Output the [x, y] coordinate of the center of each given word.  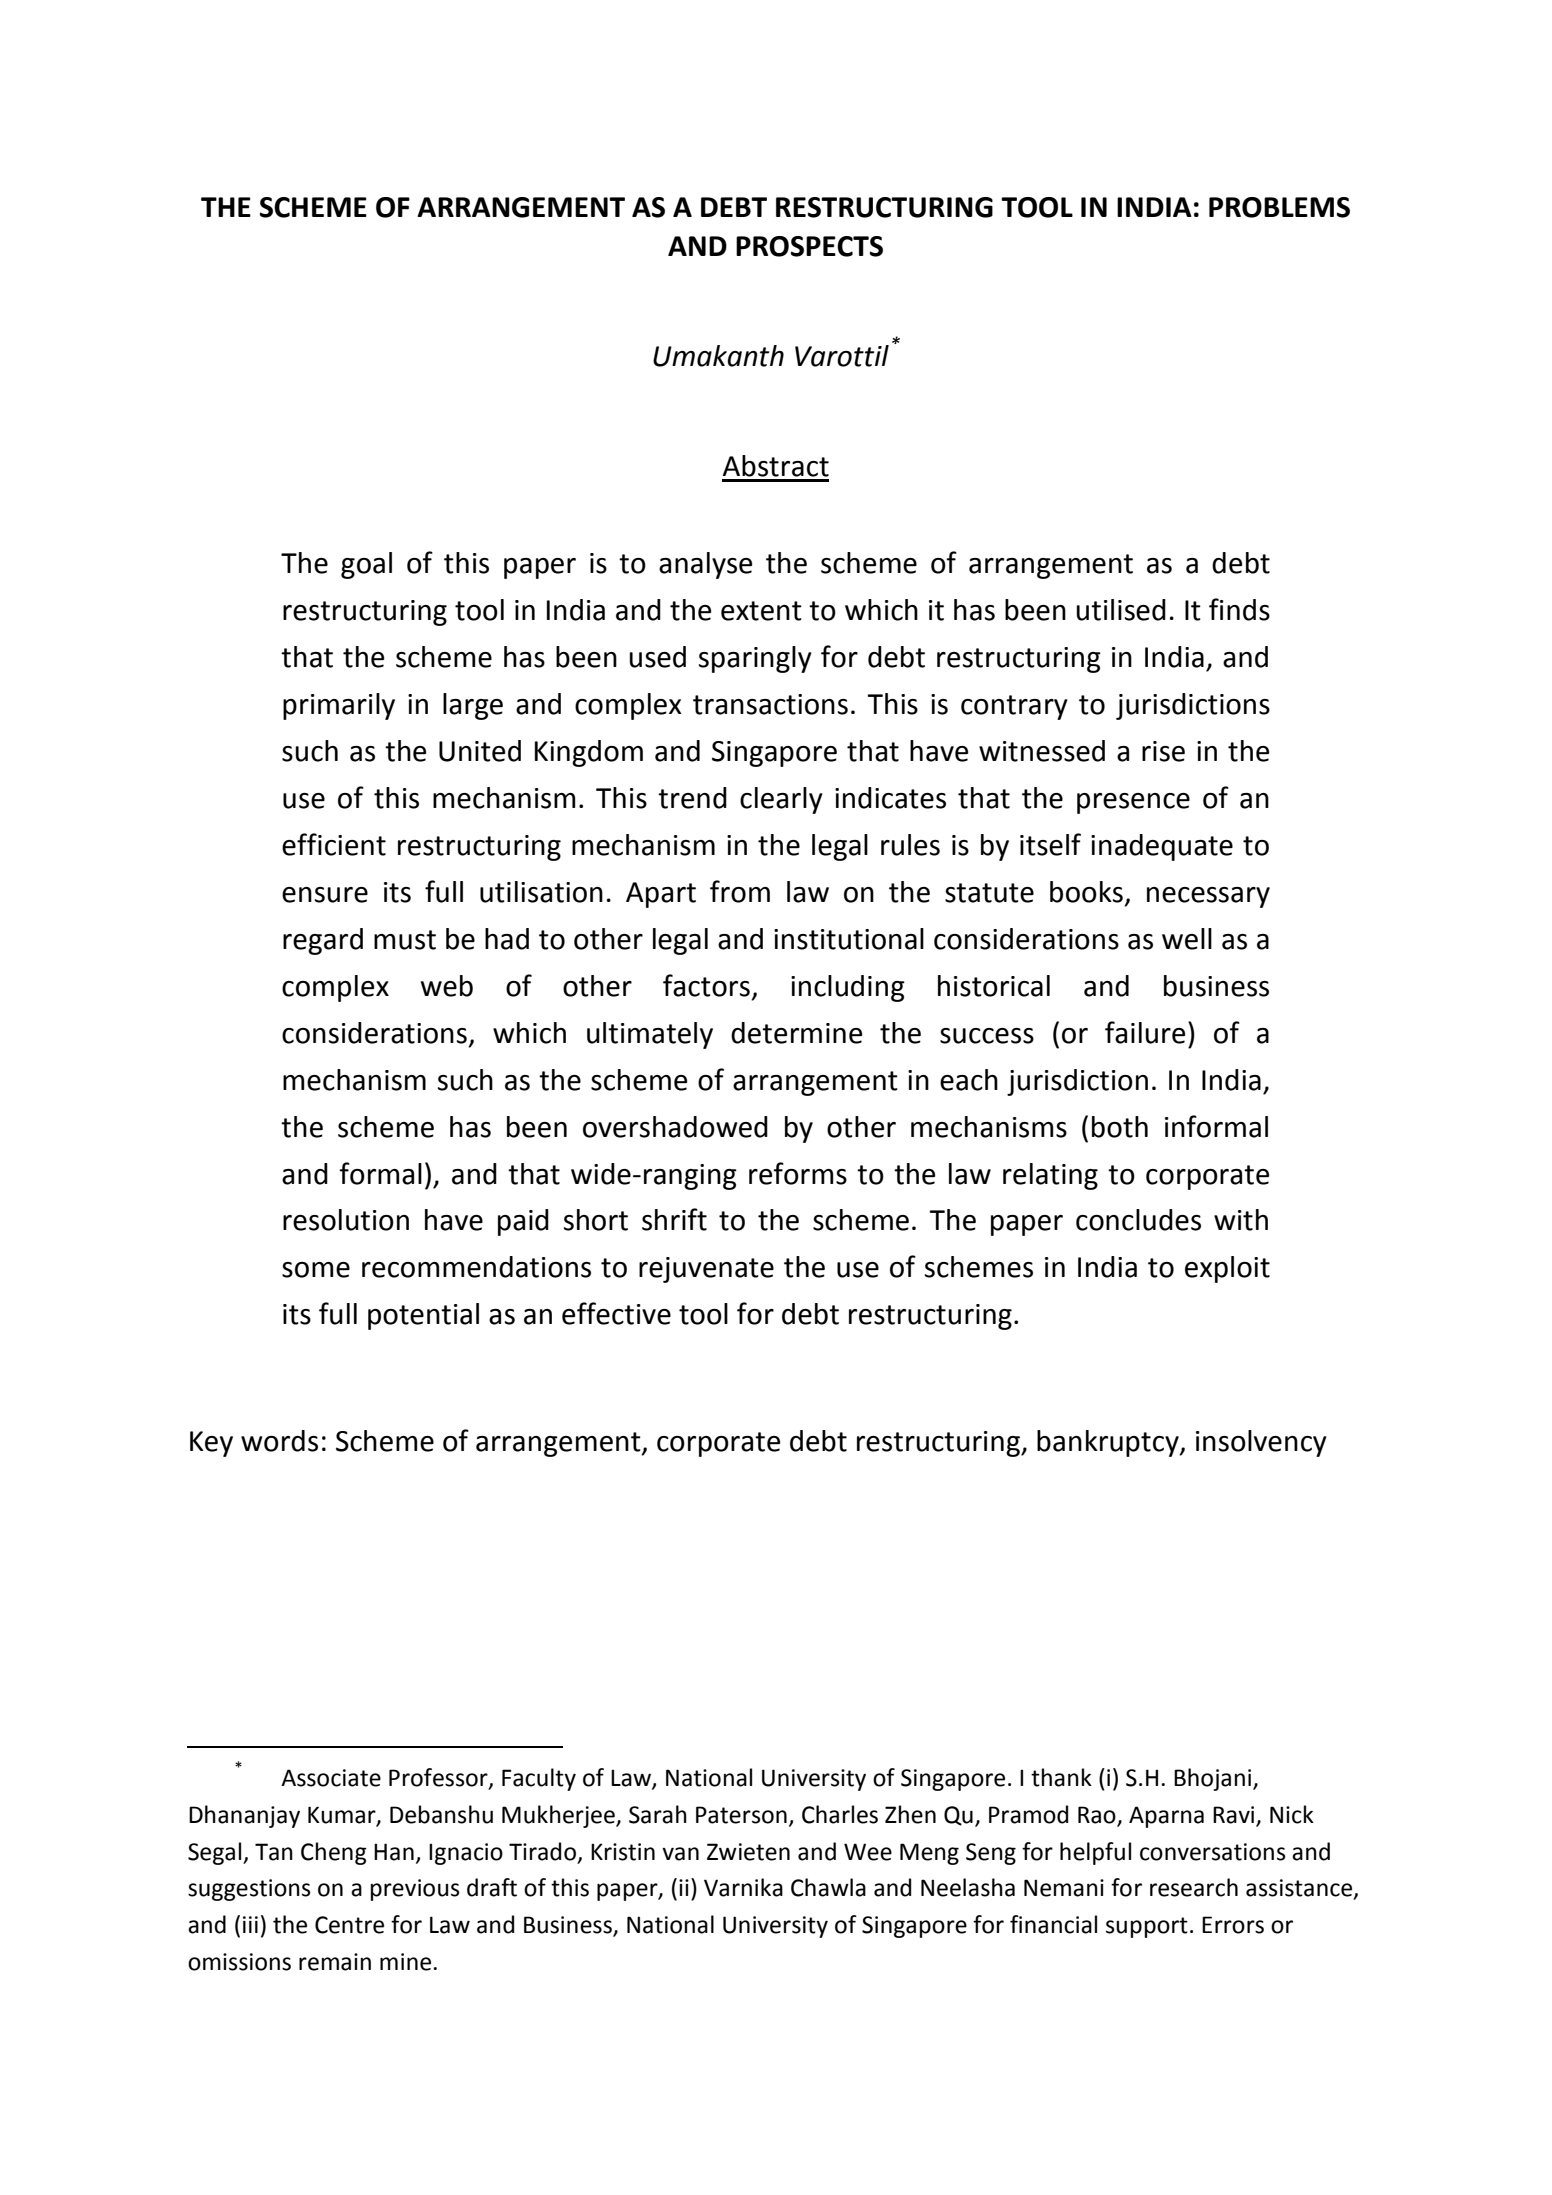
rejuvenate [706, 1270]
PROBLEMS [1279, 207]
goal [366, 565]
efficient [334, 844]
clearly [781, 800]
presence [1133, 803]
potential [423, 1316]
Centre [349, 1925]
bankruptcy [1109, 1443]
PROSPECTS [809, 246]
